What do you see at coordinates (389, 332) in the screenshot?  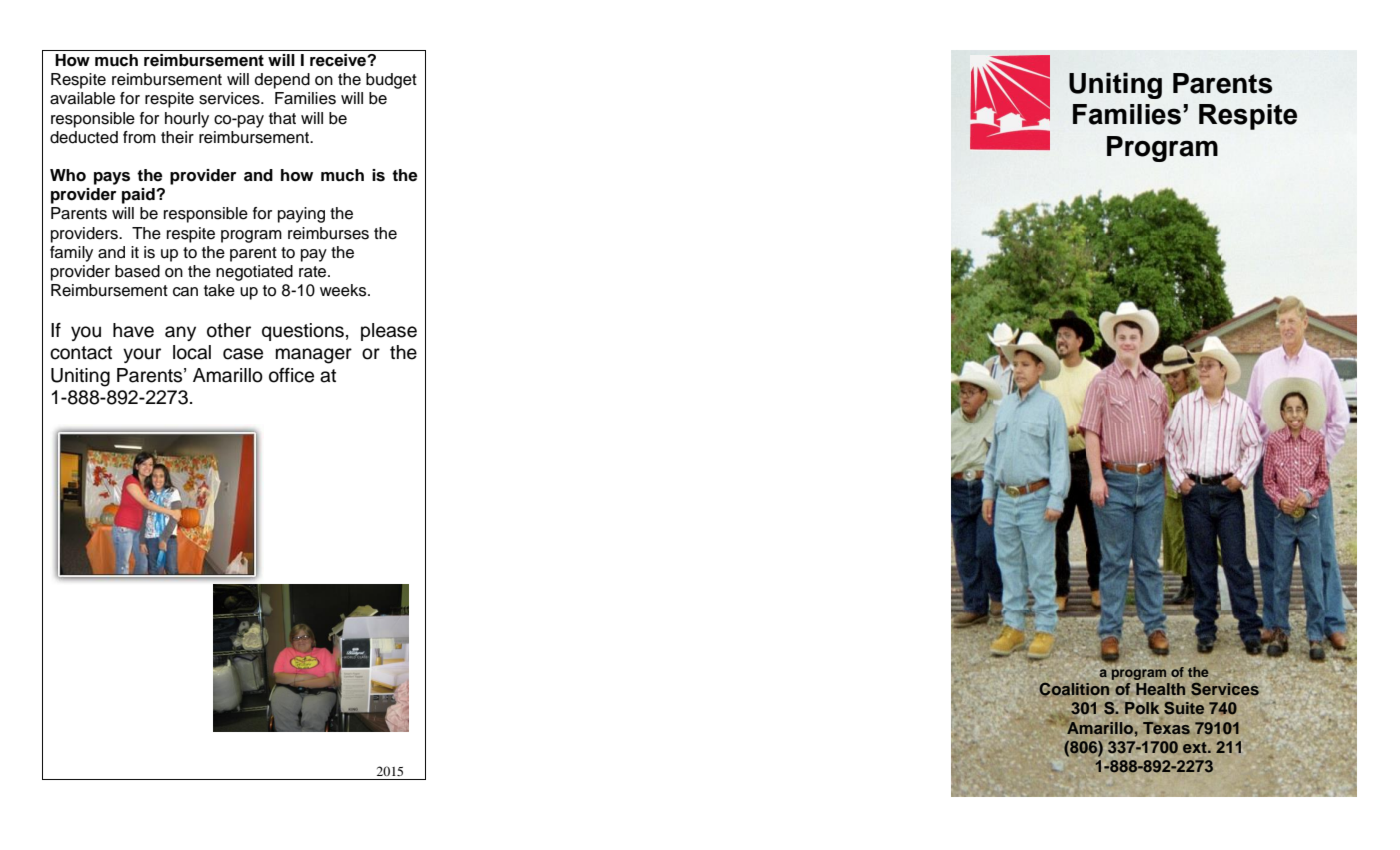 I see `please` at bounding box center [389, 332].
